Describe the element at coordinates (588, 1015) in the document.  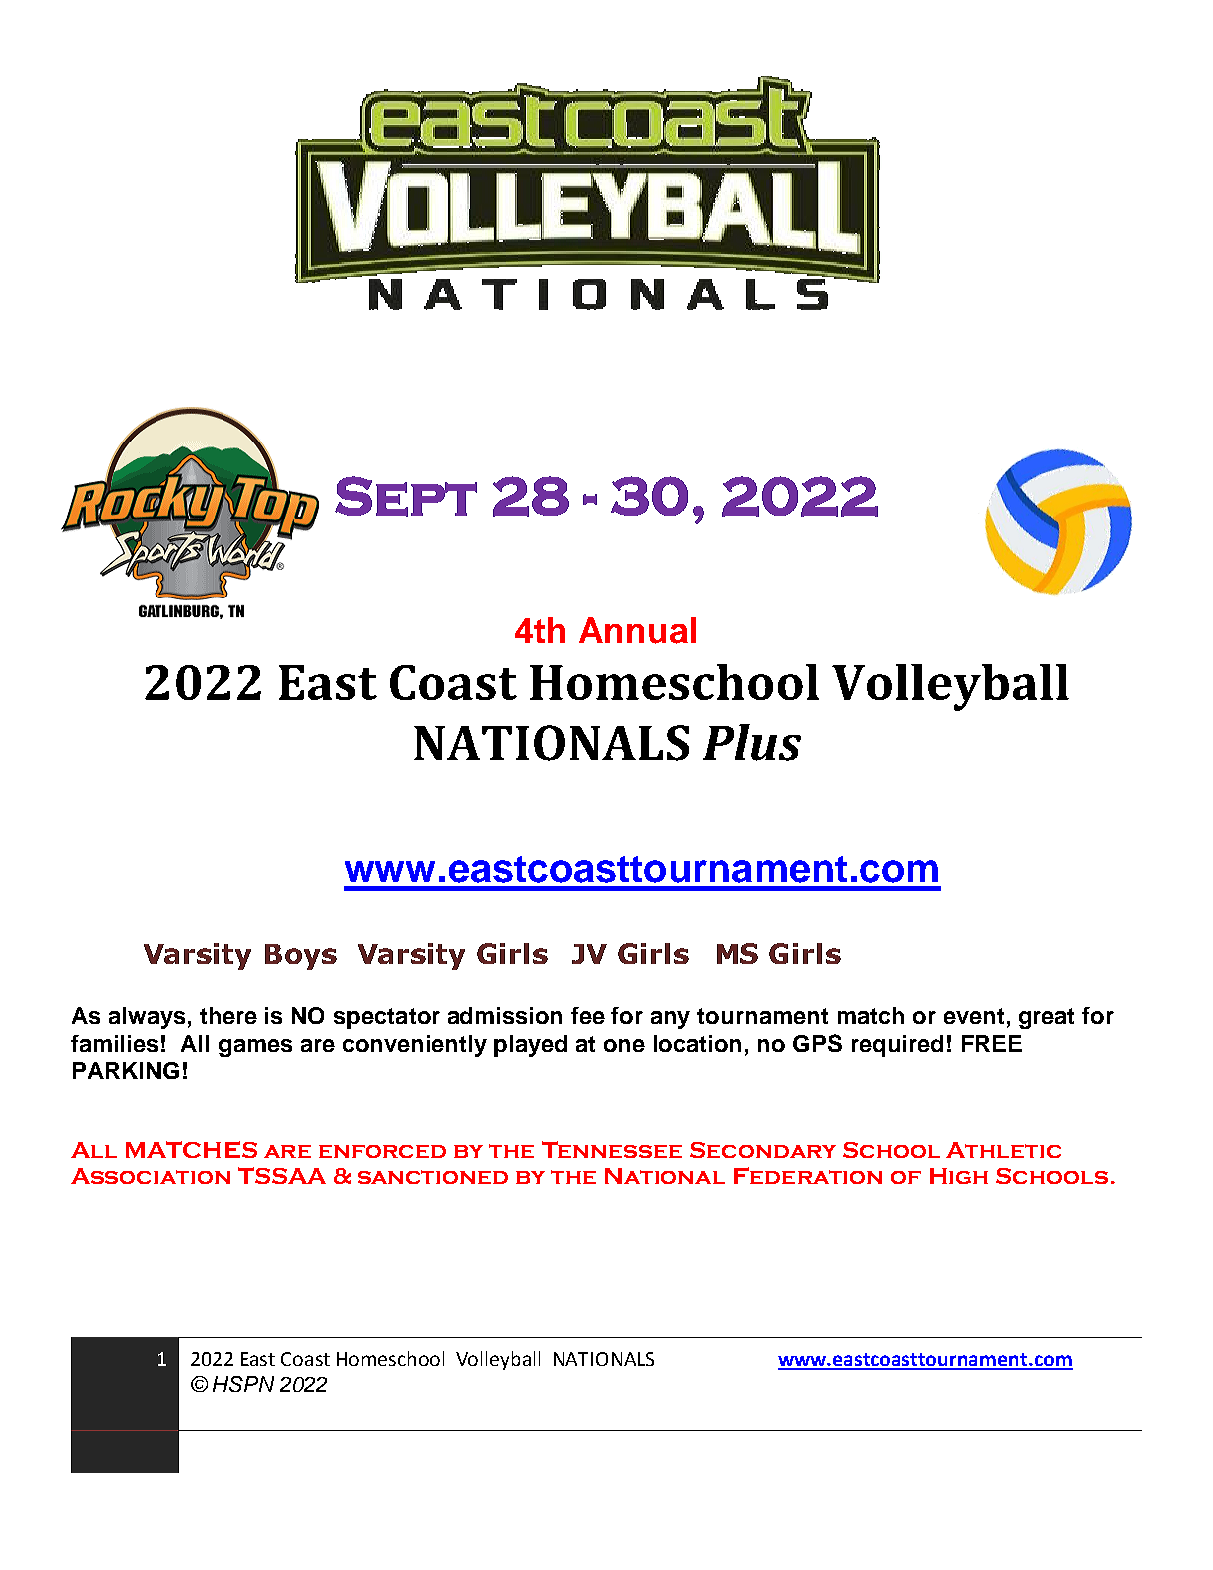
I see `fee` at that location.
